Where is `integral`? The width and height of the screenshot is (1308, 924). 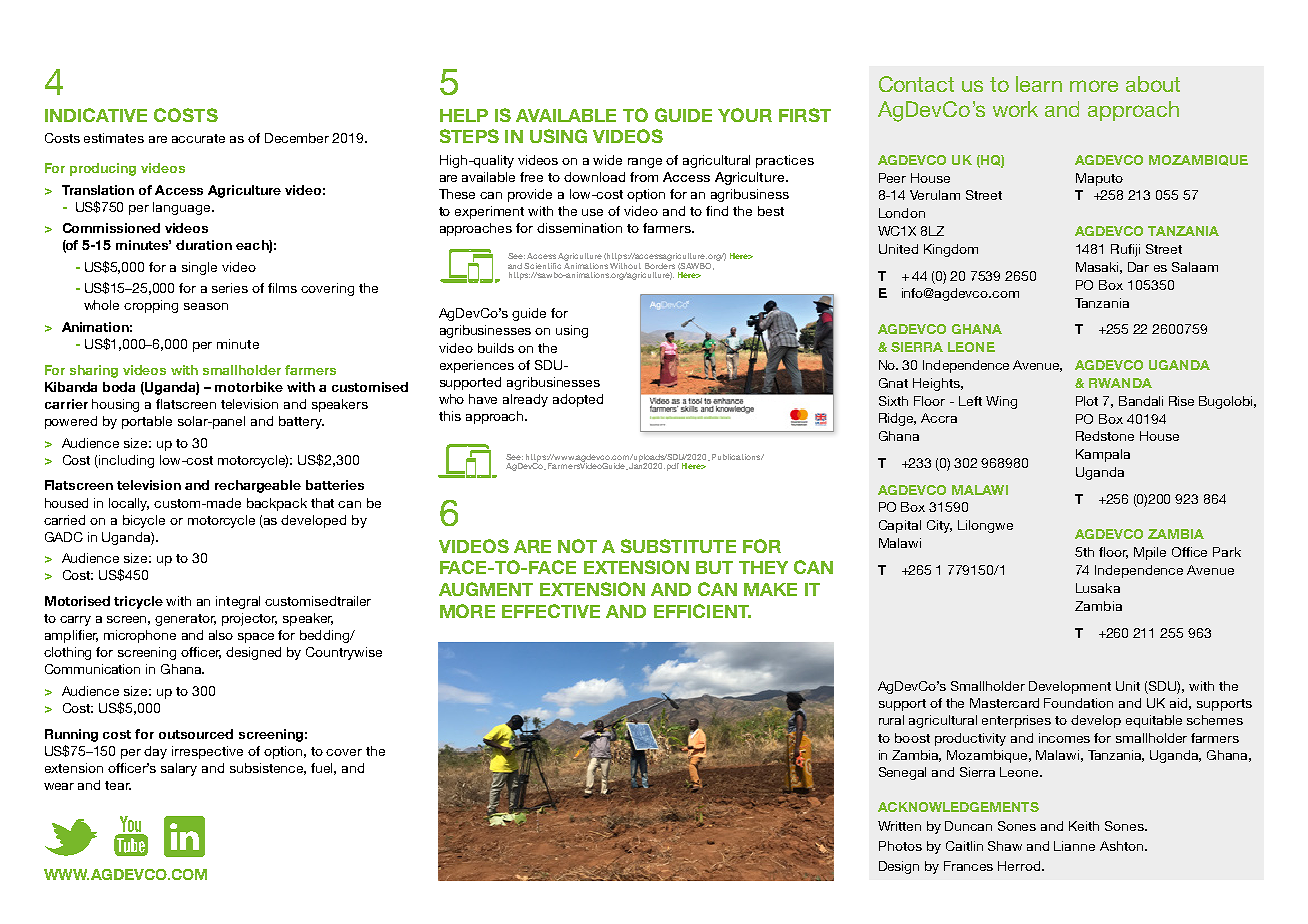
integral is located at coordinates (238, 602).
